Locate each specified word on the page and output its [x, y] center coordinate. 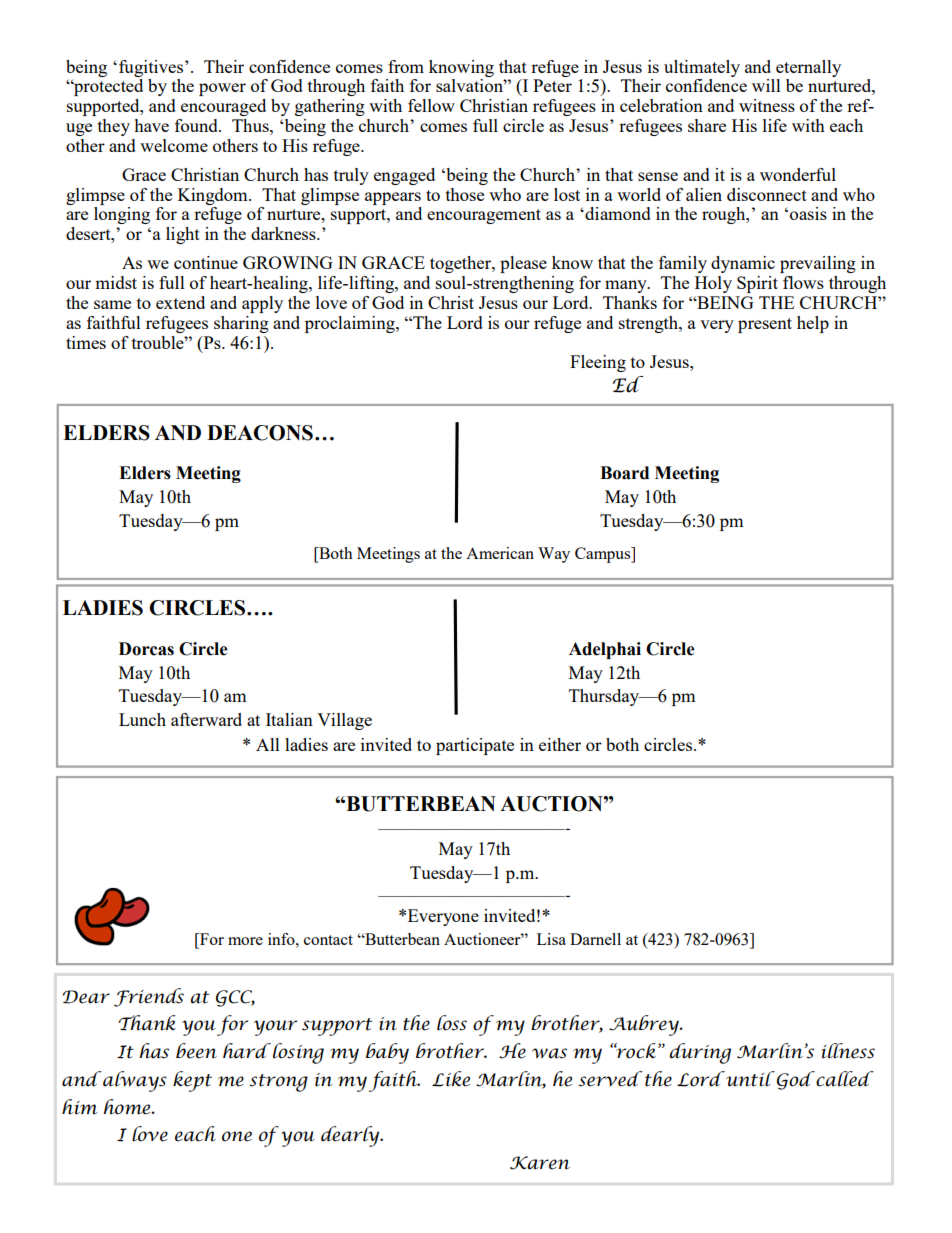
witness [767, 105]
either [560, 744]
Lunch [142, 719]
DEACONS [260, 433]
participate [475, 746]
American [500, 553]
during [700, 1053]
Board [624, 473]
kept [192, 1081]
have [151, 125]
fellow [431, 105]
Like [451, 1079]
